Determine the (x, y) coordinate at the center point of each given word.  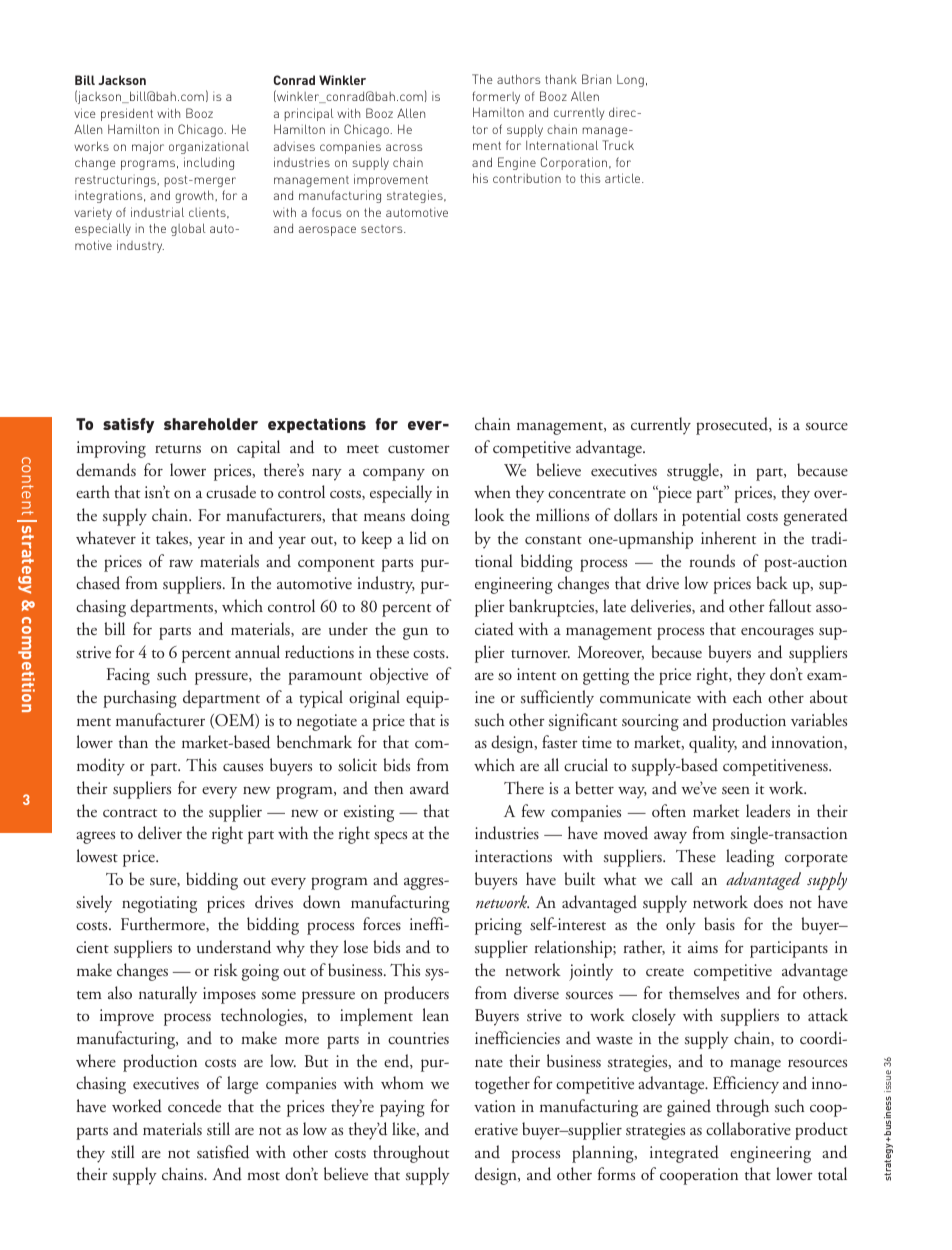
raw (181, 563)
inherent (728, 537)
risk (226, 969)
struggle (694, 472)
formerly (496, 97)
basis (719, 923)
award (429, 787)
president (127, 114)
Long (630, 80)
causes (243, 768)
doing (430, 517)
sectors (383, 229)
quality (713, 744)
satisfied (223, 1152)
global (188, 229)
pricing (498, 926)
